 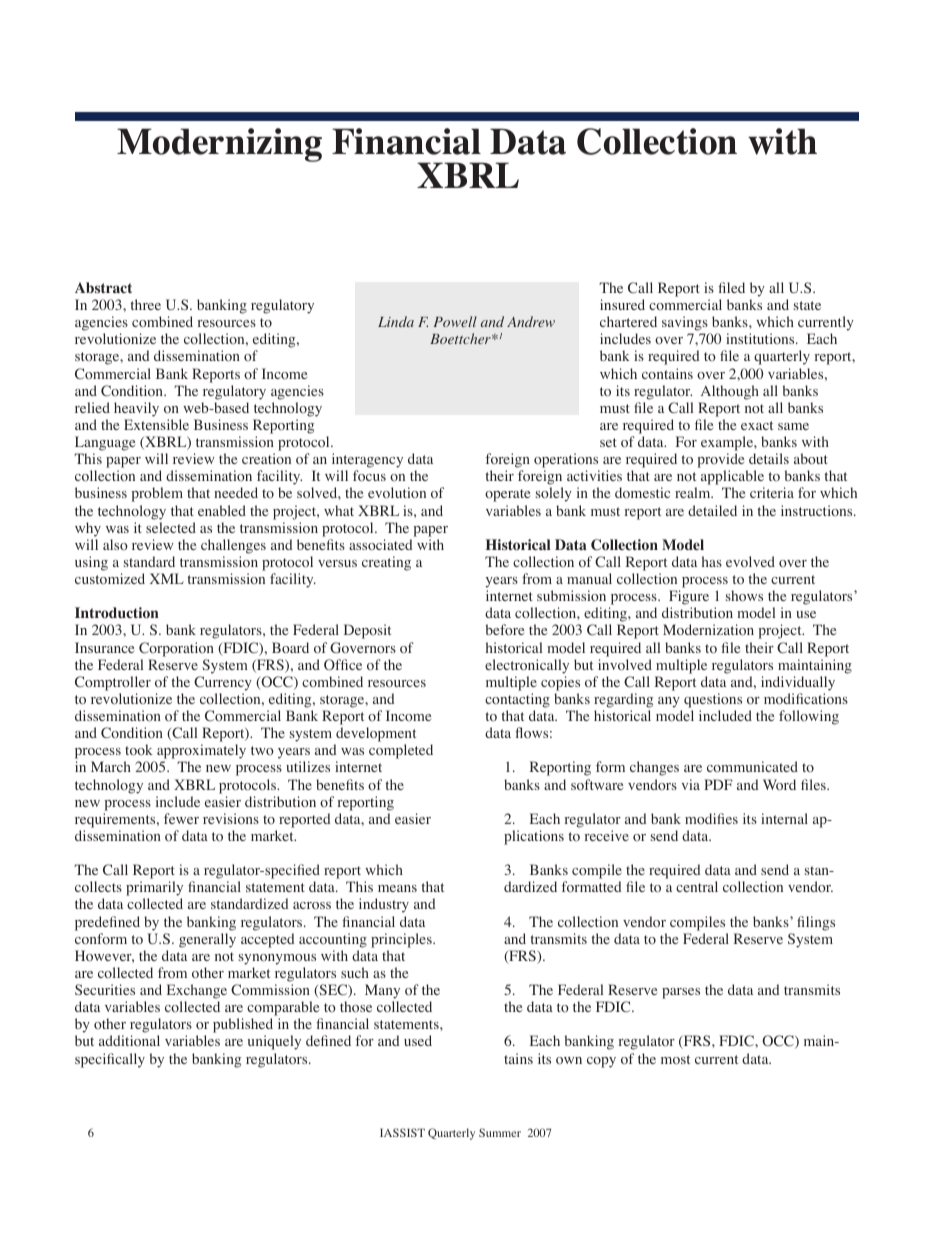 What do you see at coordinates (718, 784) in the screenshot?
I see `PDF` at bounding box center [718, 784].
